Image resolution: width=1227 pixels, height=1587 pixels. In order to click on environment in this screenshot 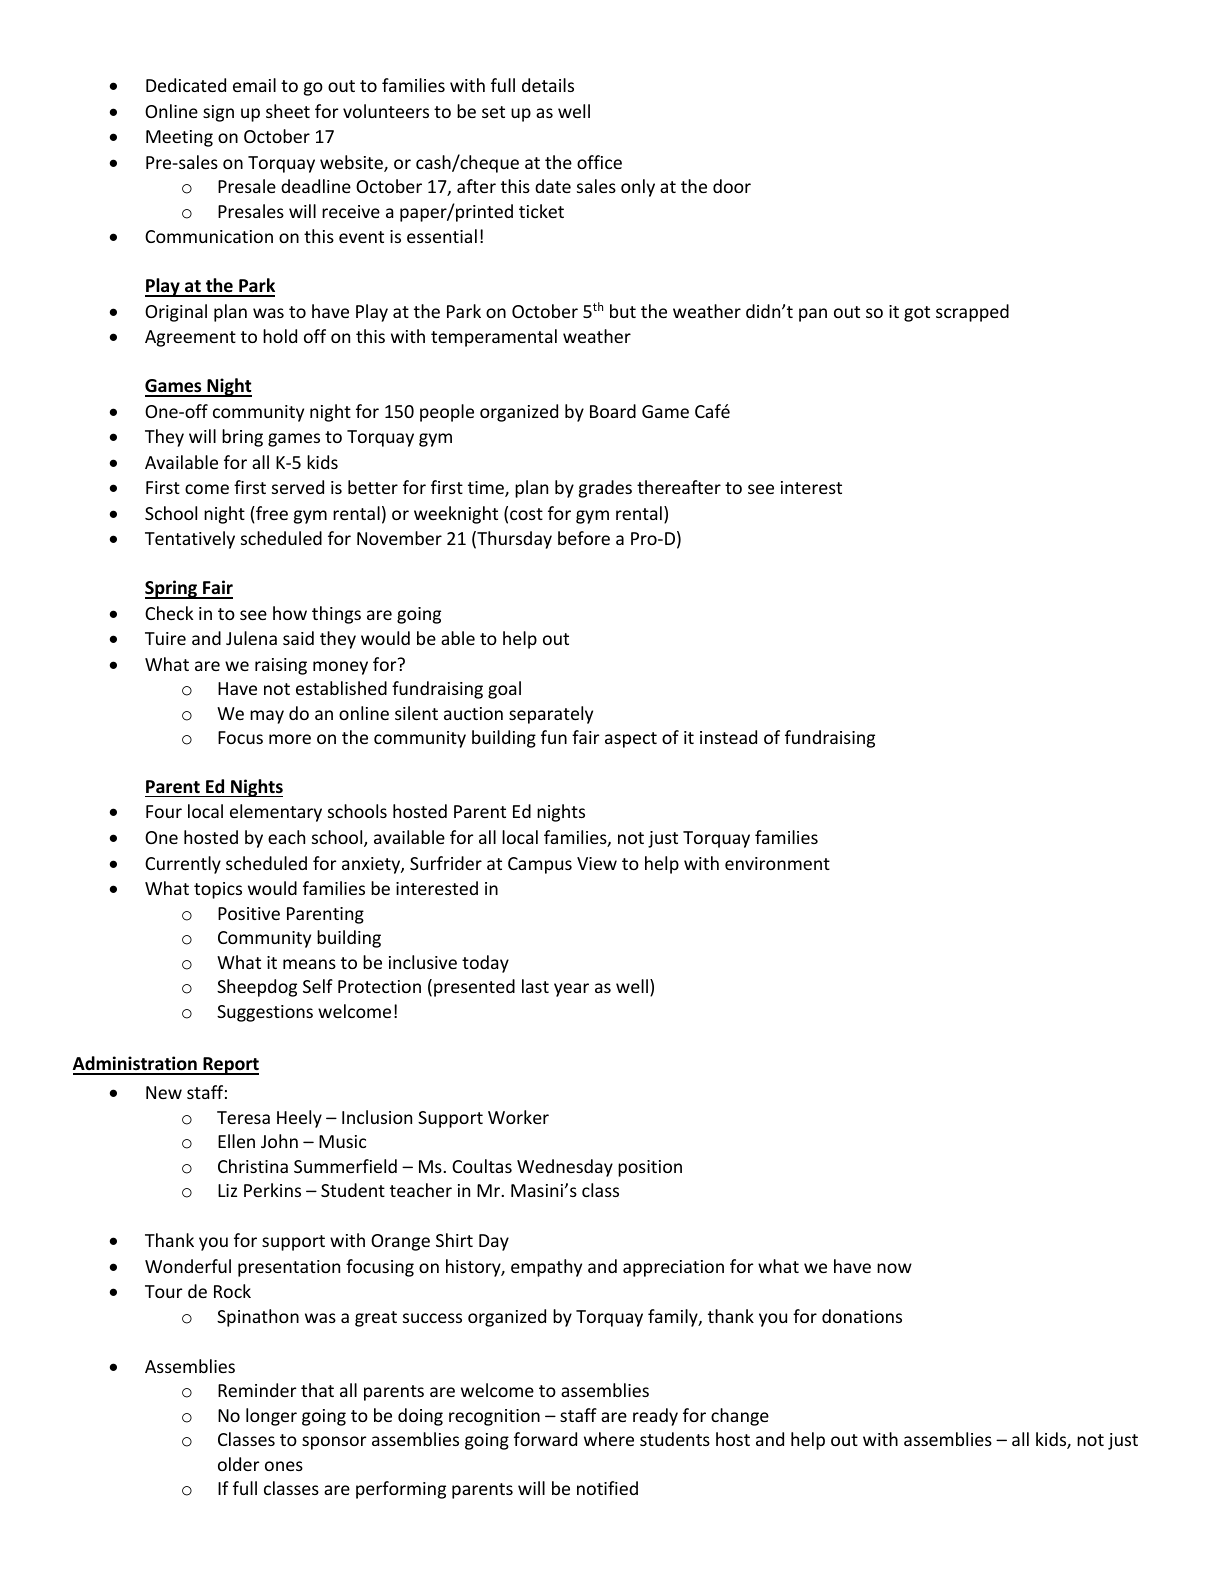, I will do `click(777, 863)`.
